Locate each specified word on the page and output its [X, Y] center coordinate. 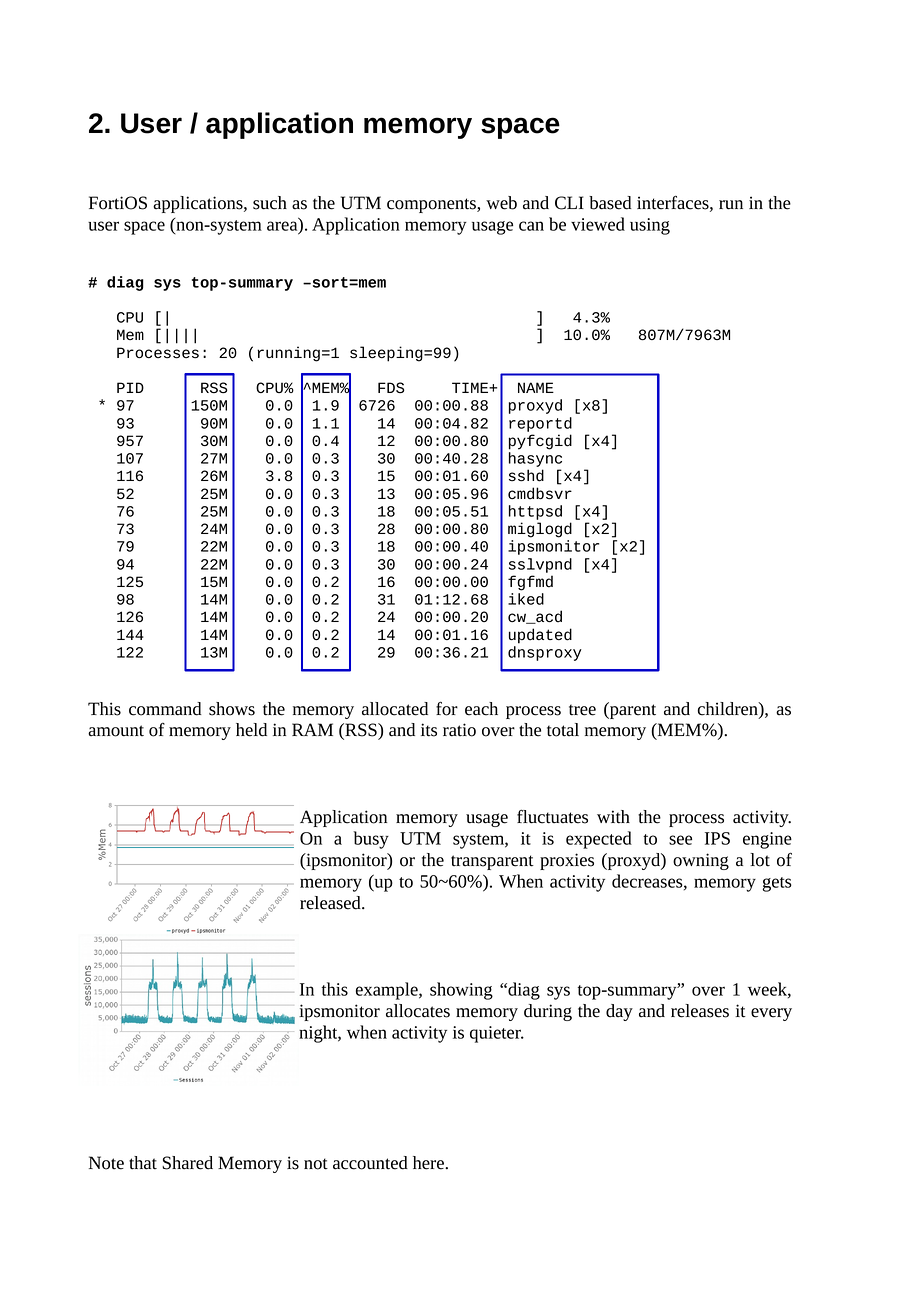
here [429, 1163]
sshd [526, 475]
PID [130, 387]
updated [540, 636]
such [270, 203]
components [432, 205]
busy [371, 840]
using [650, 226]
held [251, 730]
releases [700, 1011]
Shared [187, 1163]
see [680, 840]
